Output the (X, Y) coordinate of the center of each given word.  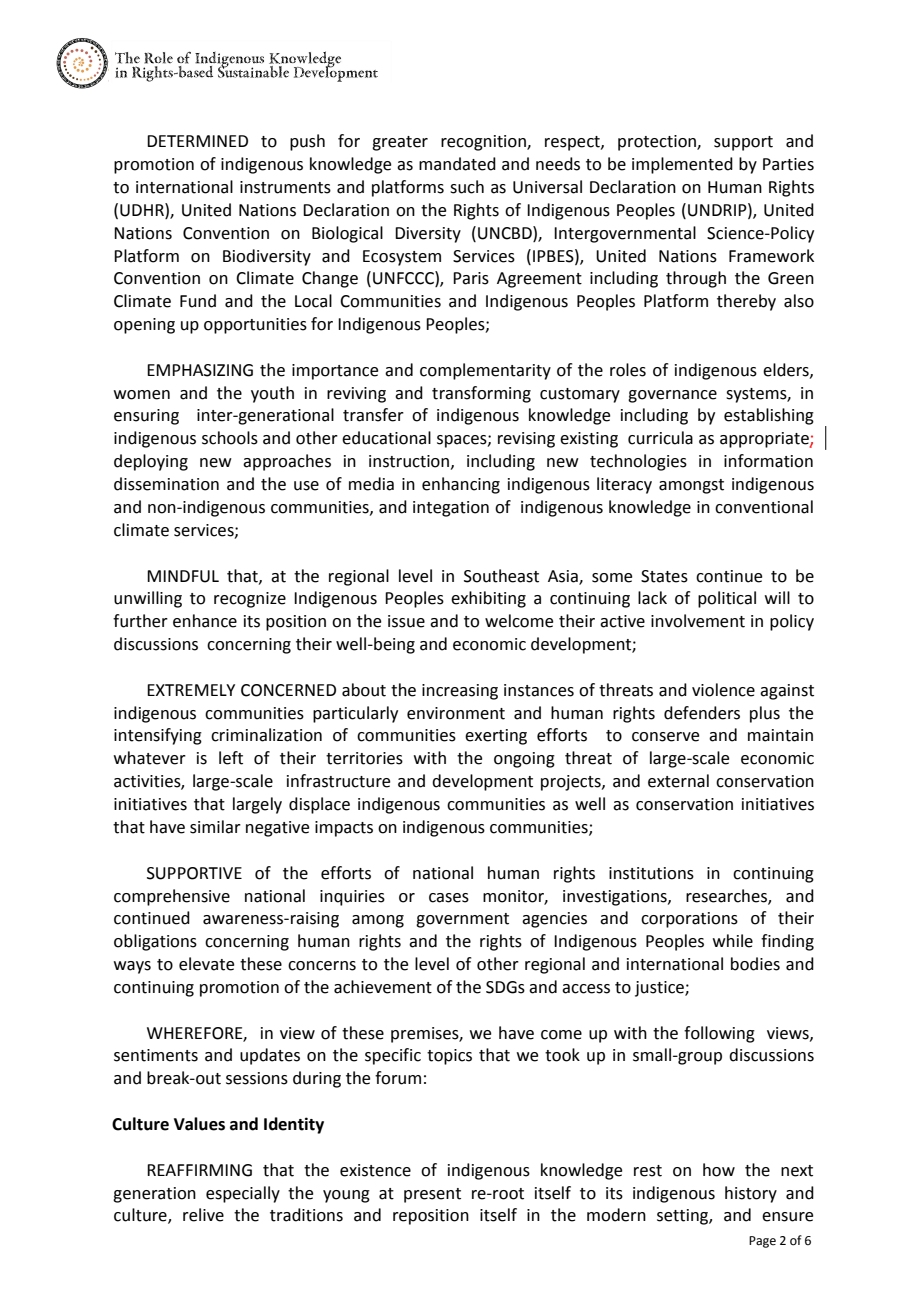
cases (449, 898)
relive (203, 1215)
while (733, 941)
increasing (460, 692)
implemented (682, 165)
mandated (457, 164)
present (432, 1195)
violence (723, 690)
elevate (206, 964)
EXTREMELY (191, 690)
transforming (481, 394)
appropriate (765, 440)
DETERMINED (197, 141)
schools (230, 438)
